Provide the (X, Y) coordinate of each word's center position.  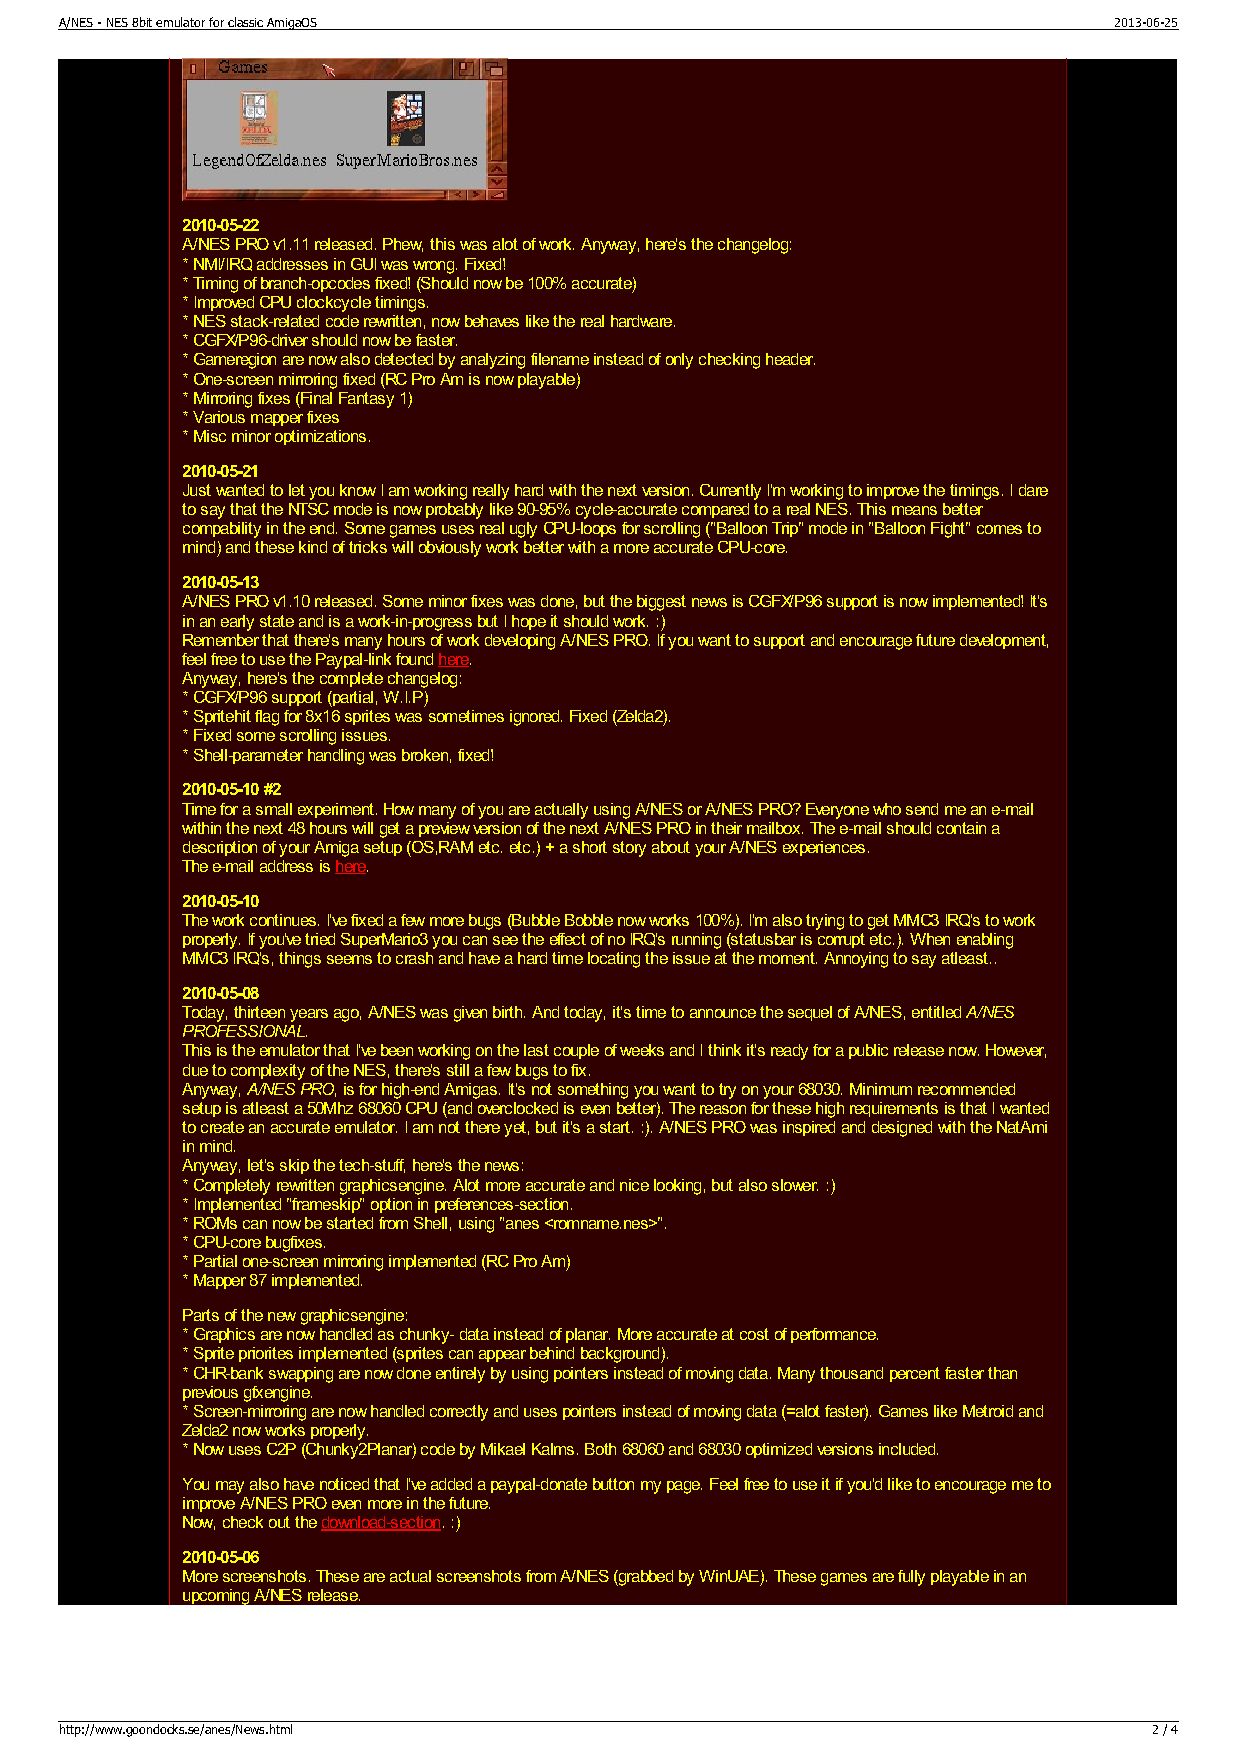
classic (245, 22)
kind (313, 547)
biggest (661, 603)
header (790, 359)
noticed (344, 1484)
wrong (433, 267)
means (914, 510)
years (309, 1015)
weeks (642, 1050)
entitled (936, 1012)
